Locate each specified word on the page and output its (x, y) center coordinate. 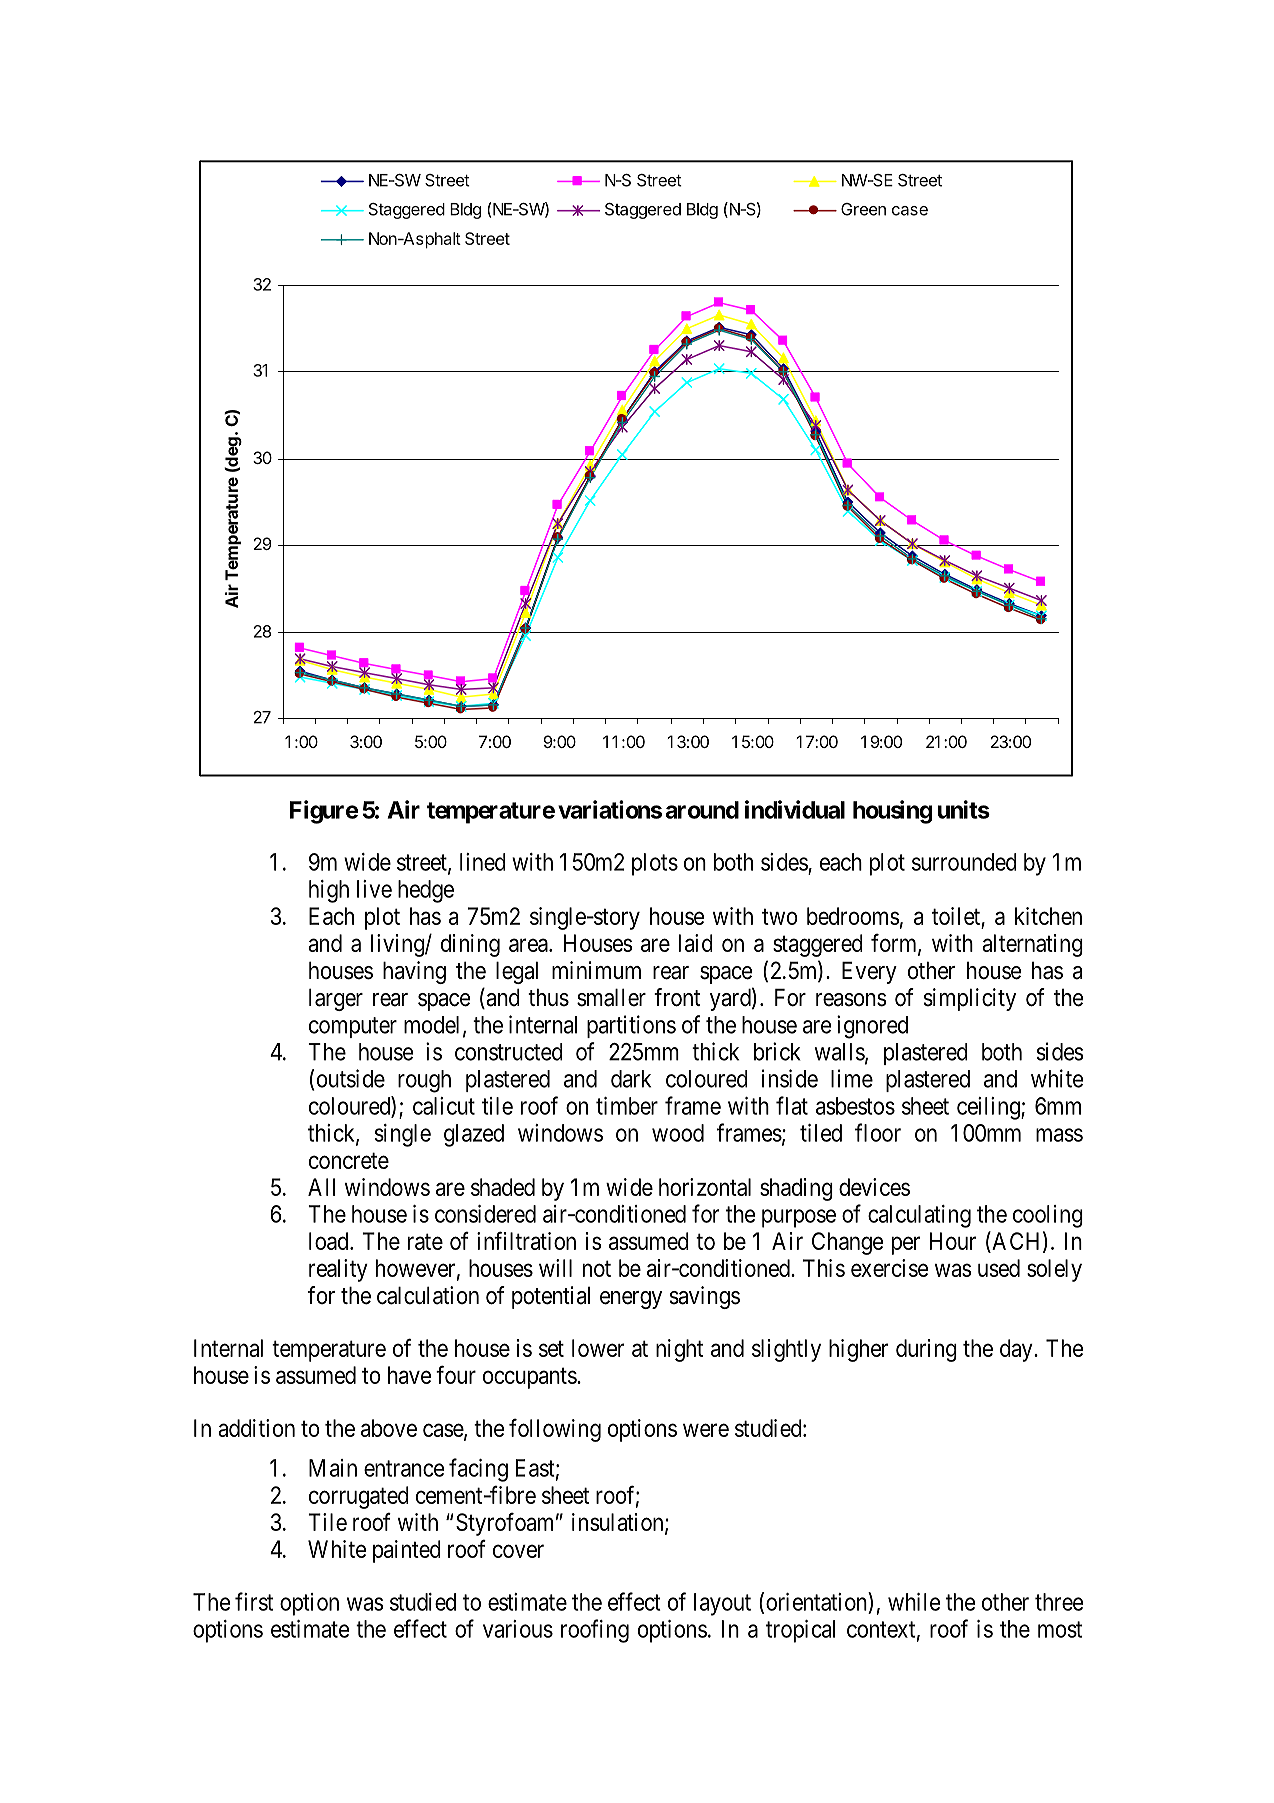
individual (795, 809)
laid (696, 943)
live (374, 889)
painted (407, 1551)
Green (863, 209)
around (702, 810)
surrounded (964, 862)
